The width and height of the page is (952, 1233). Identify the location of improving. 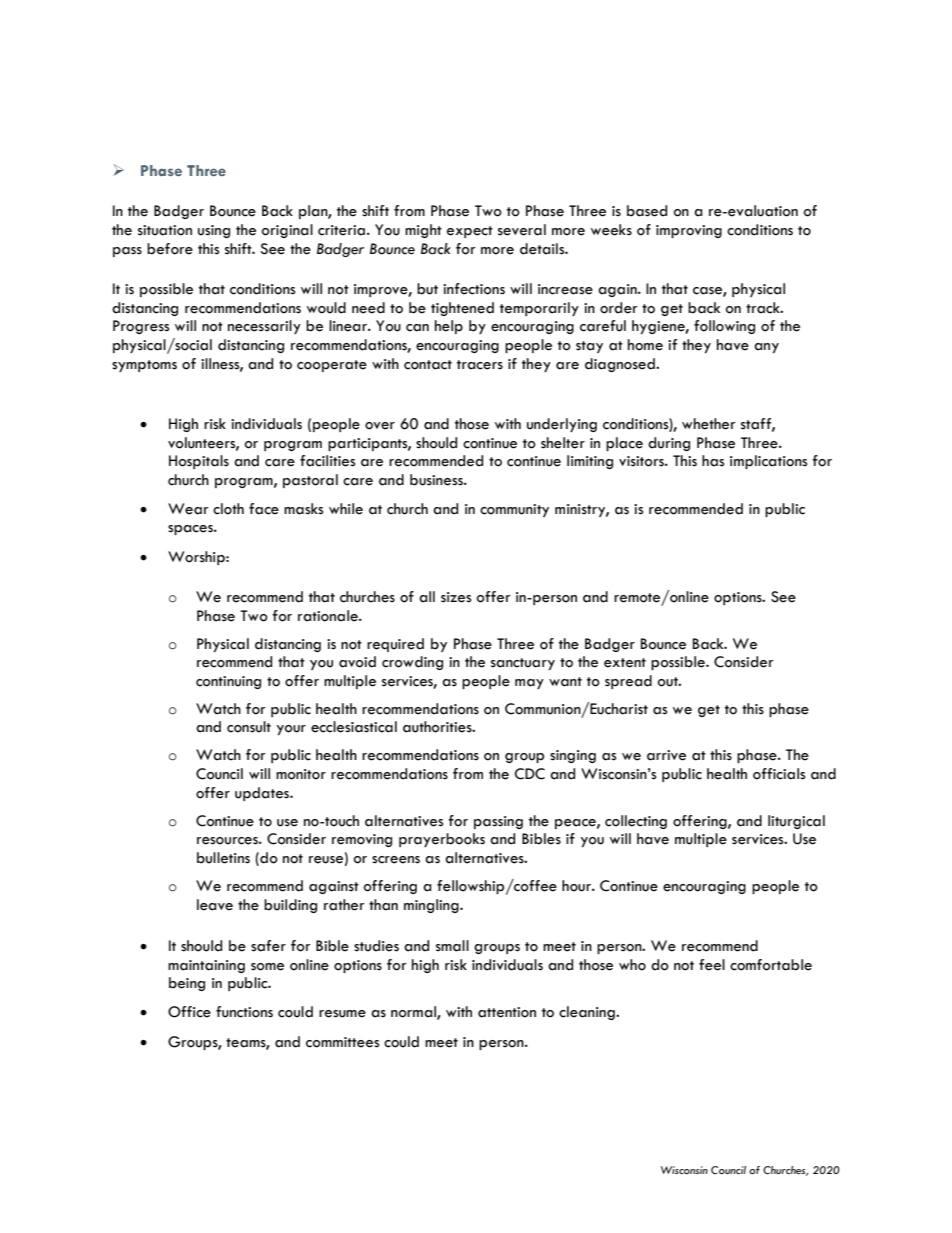
(689, 231).
